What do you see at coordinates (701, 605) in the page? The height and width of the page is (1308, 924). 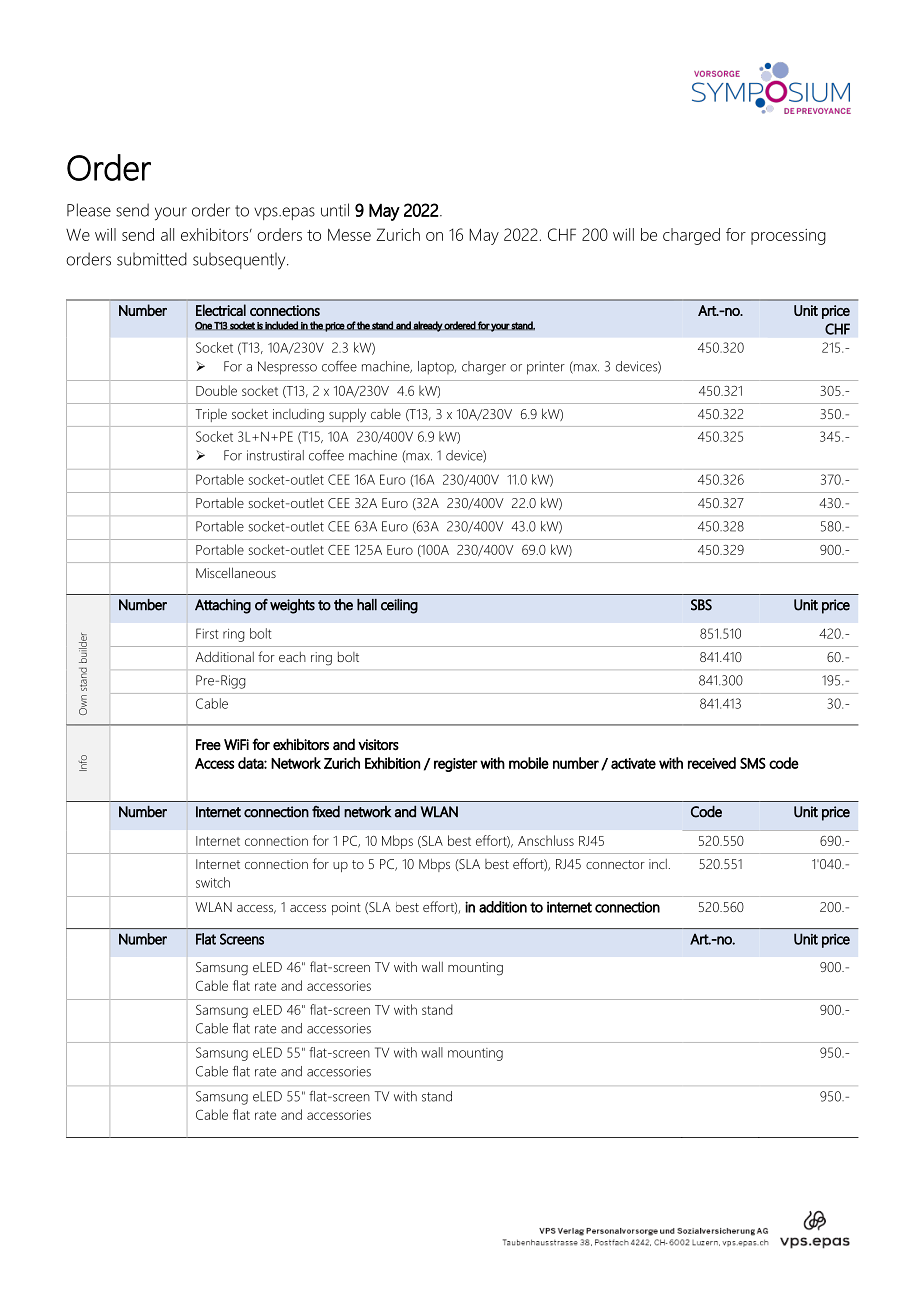 I see `SBS` at bounding box center [701, 605].
